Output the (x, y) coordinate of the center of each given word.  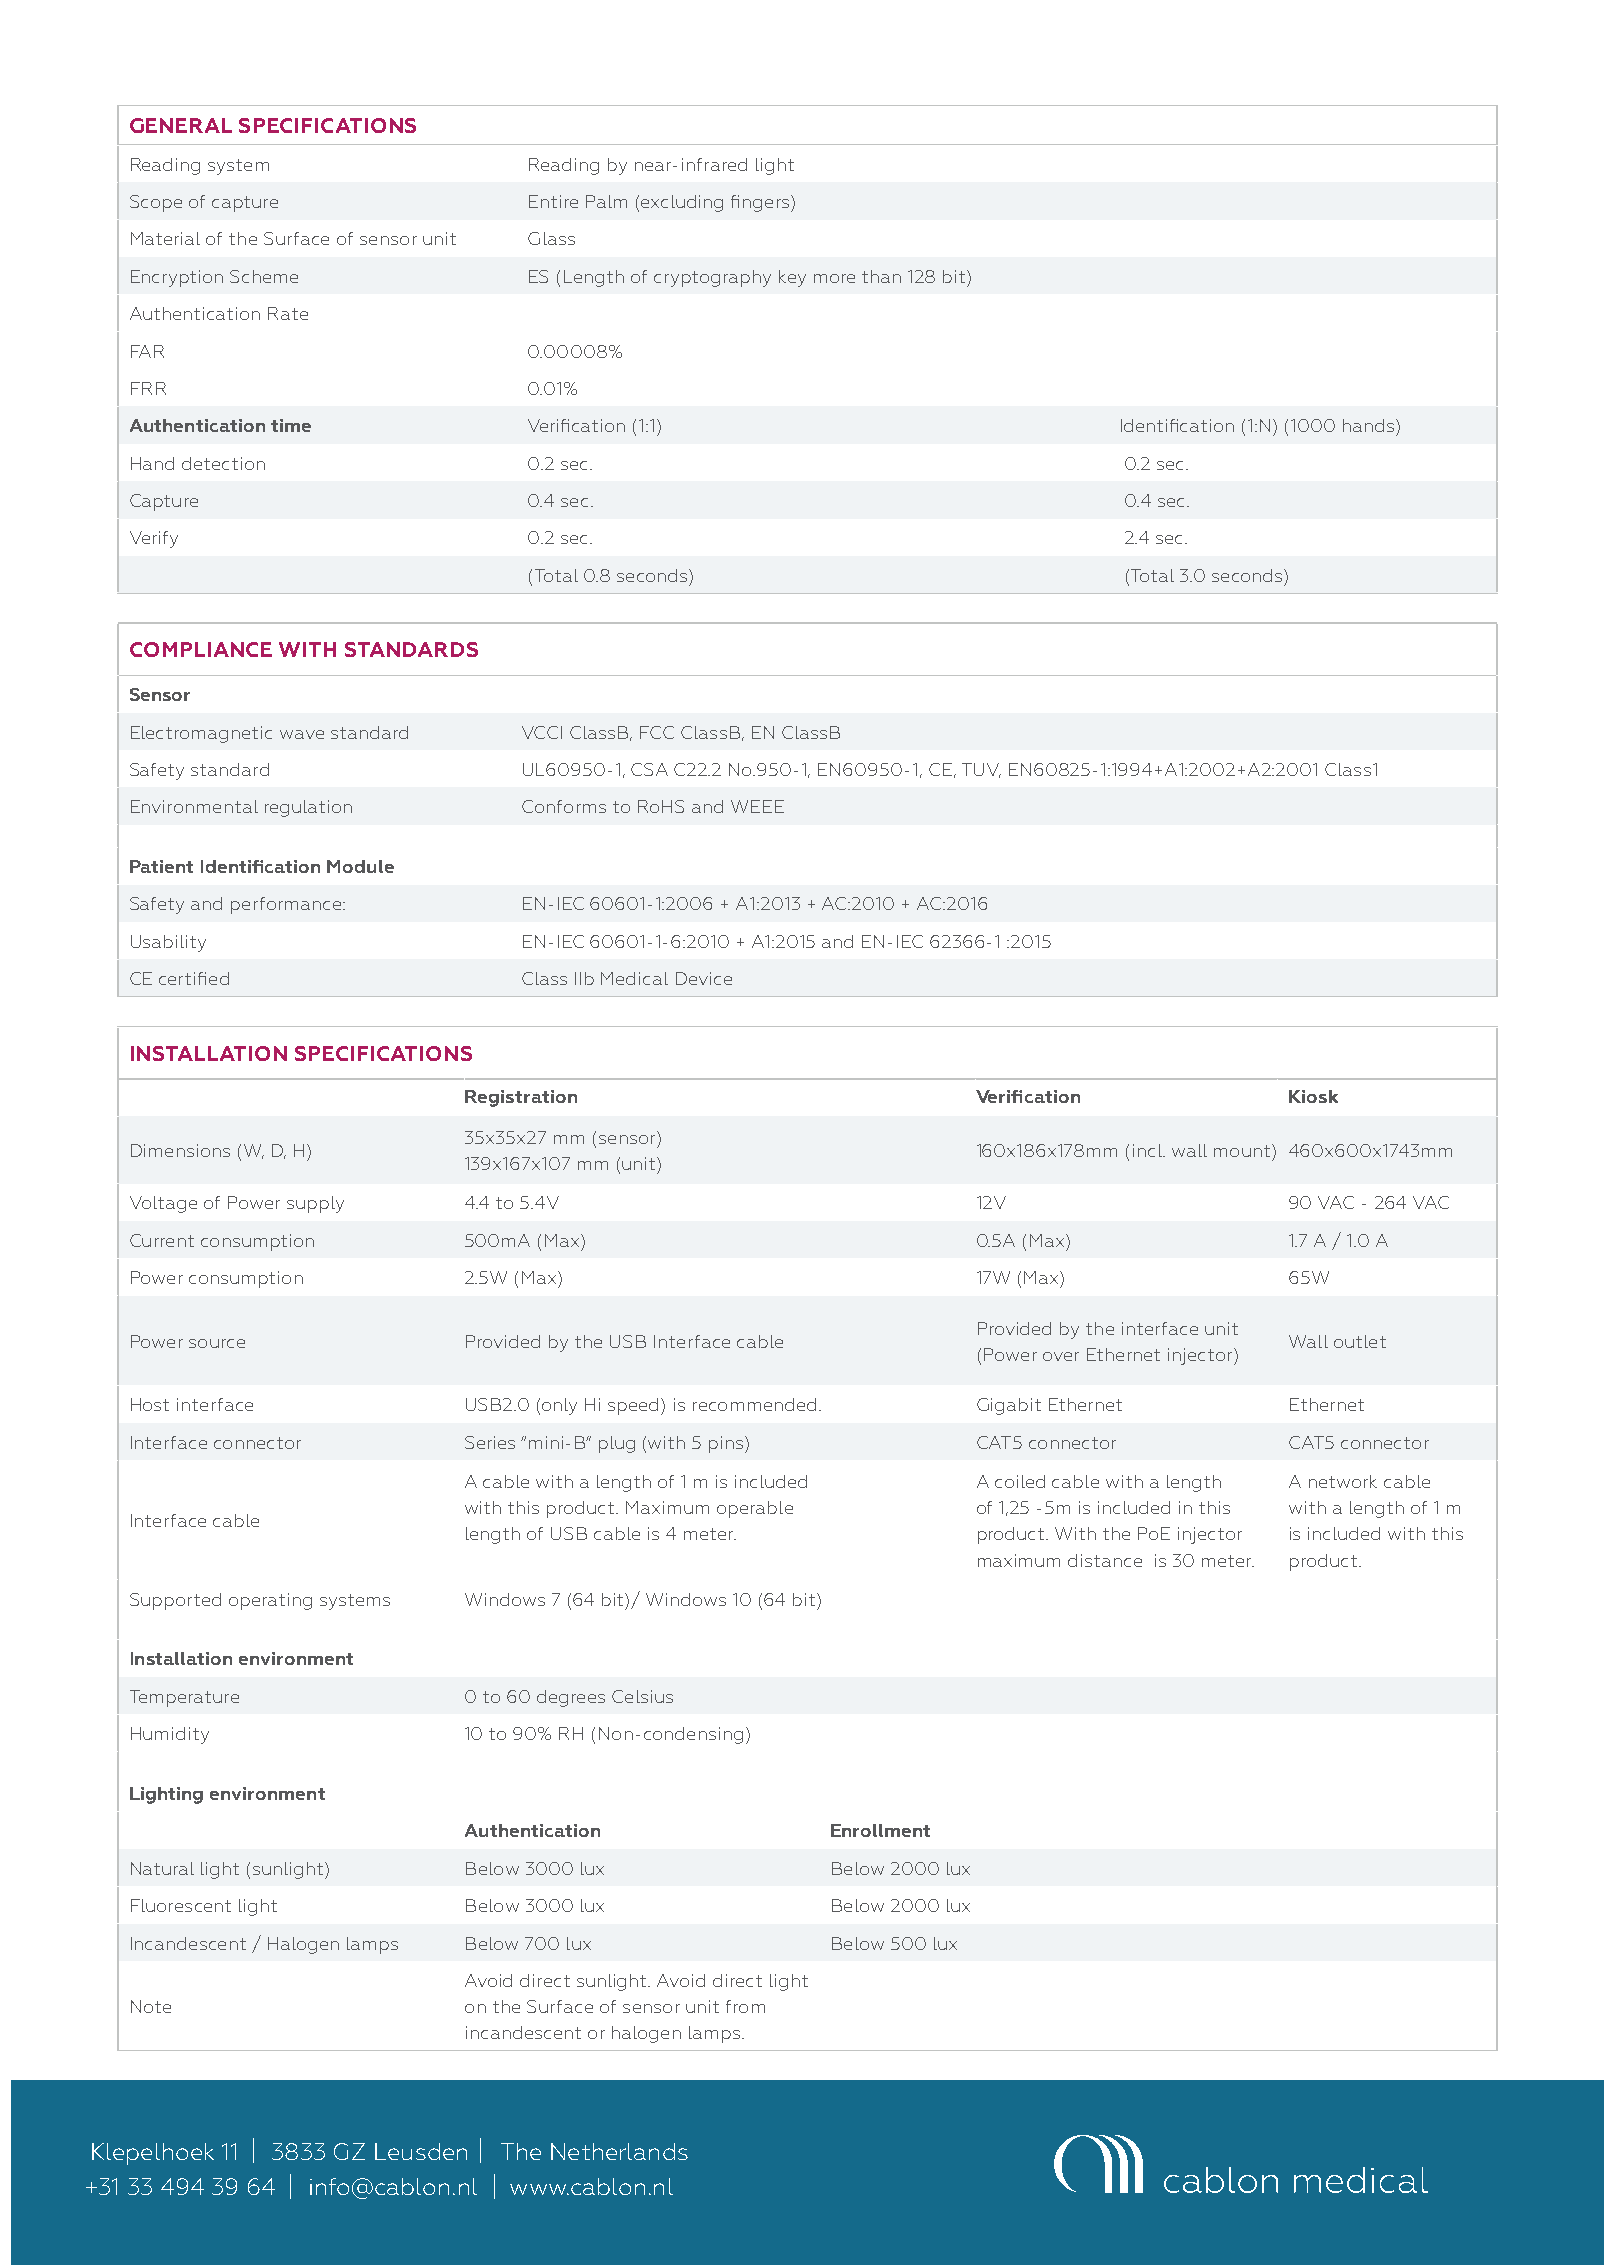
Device (704, 978)
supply (315, 1204)
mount (1242, 1151)
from (745, 2006)
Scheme (264, 276)
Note (151, 2006)
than (881, 276)
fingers (761, 203)
